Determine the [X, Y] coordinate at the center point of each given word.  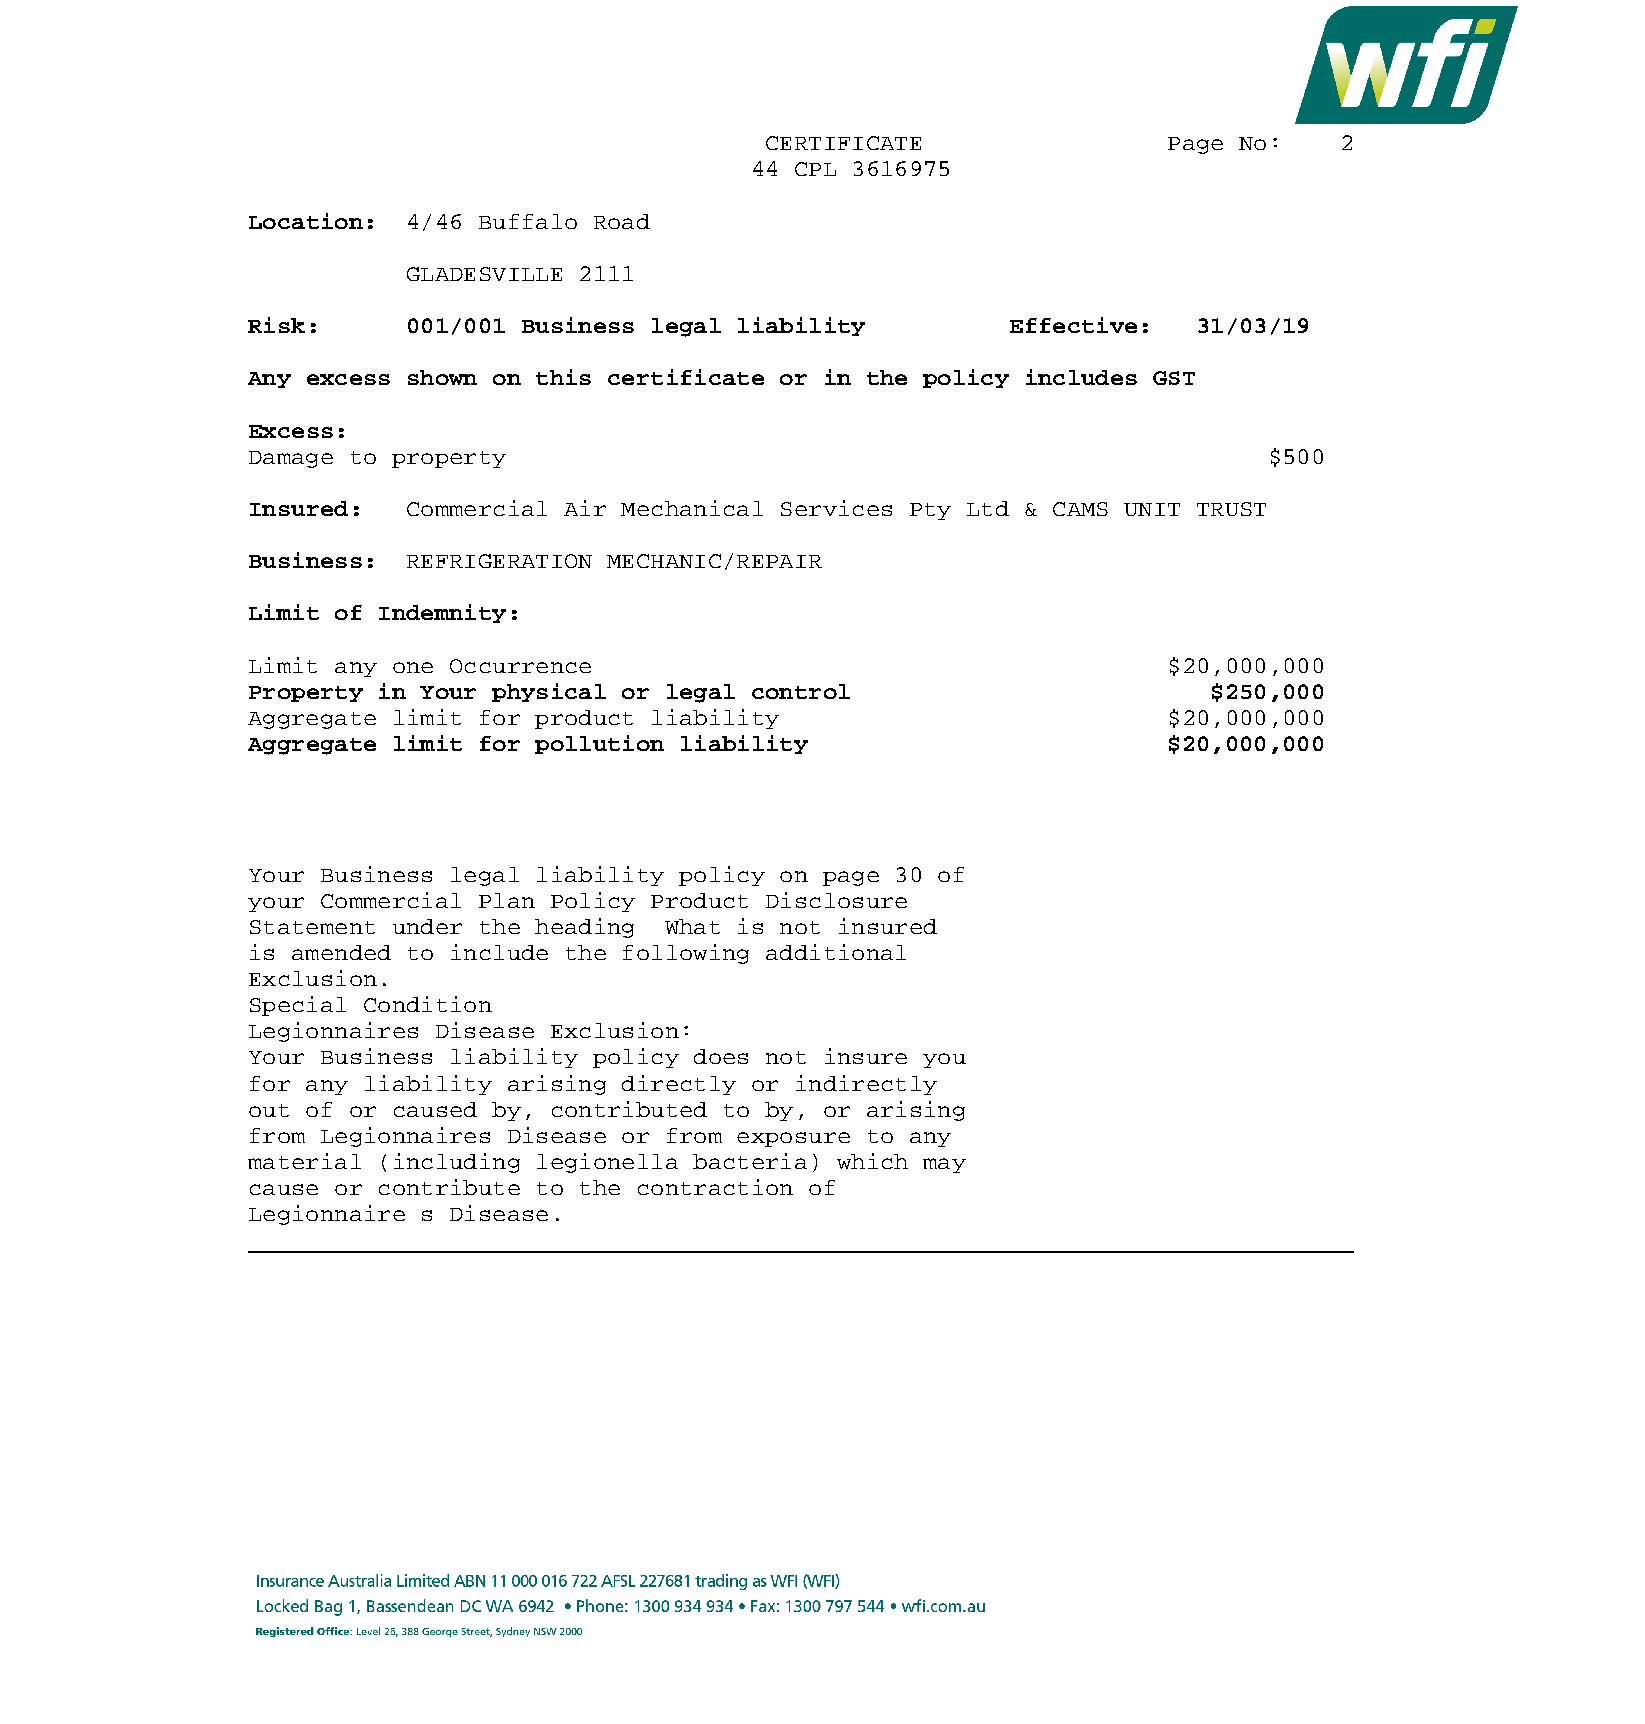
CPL [815, 169]
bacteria [750, 1161]
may [944, 1165]
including [457, 1163]
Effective [1073, 325]
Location [306, 221]
